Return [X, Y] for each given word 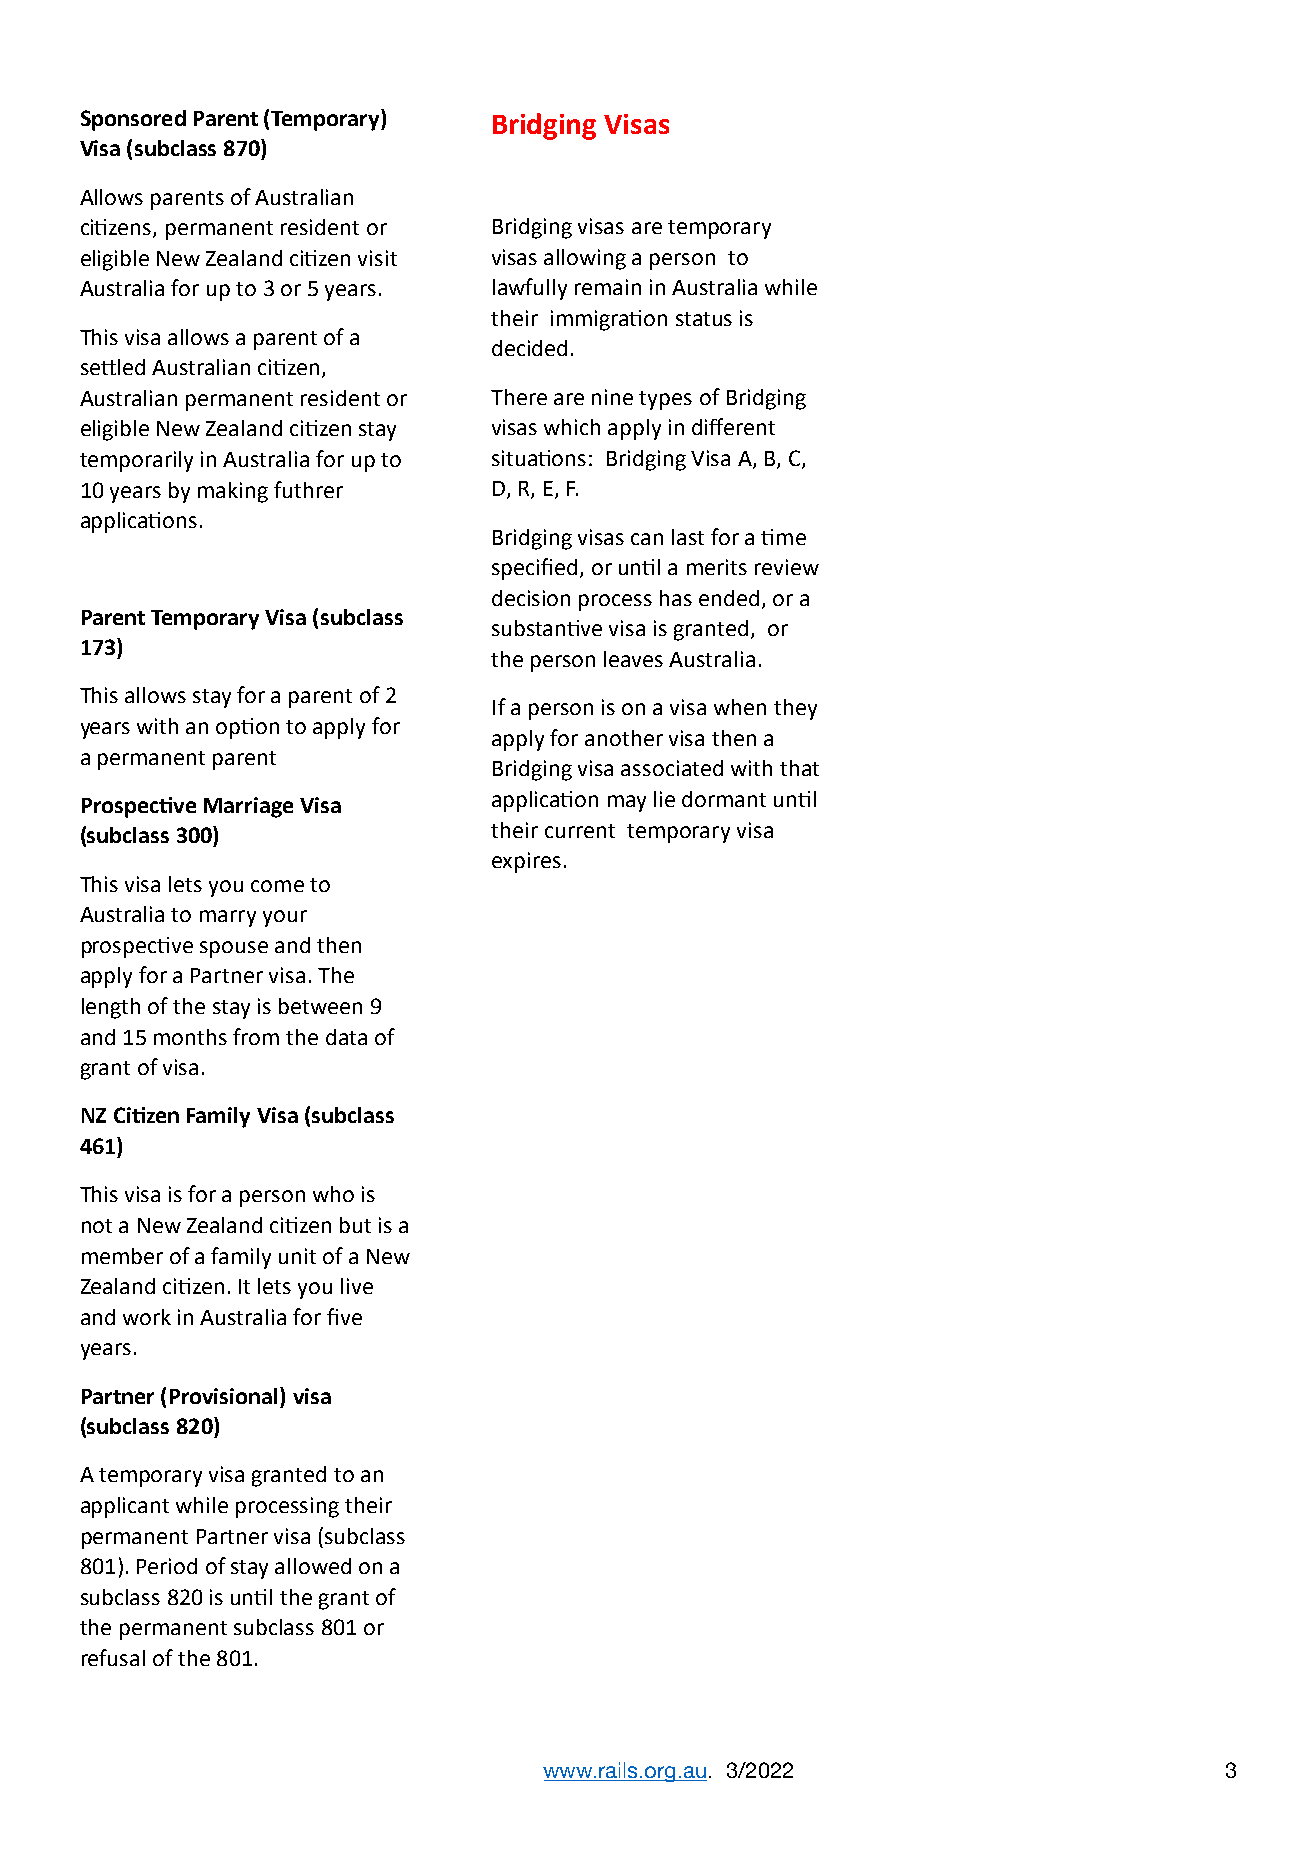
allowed [313, 1566]
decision [531, 598]
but [355, 1225]
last [688, 537]
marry [228, 918]
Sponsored [133, 120]
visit [377, 258]
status [704, 319]
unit [297, 1256]
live [357, 1286]
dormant [724, 799]
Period [167, 1566]
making [233, 492]
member [122, 1256]
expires [526, 862]
